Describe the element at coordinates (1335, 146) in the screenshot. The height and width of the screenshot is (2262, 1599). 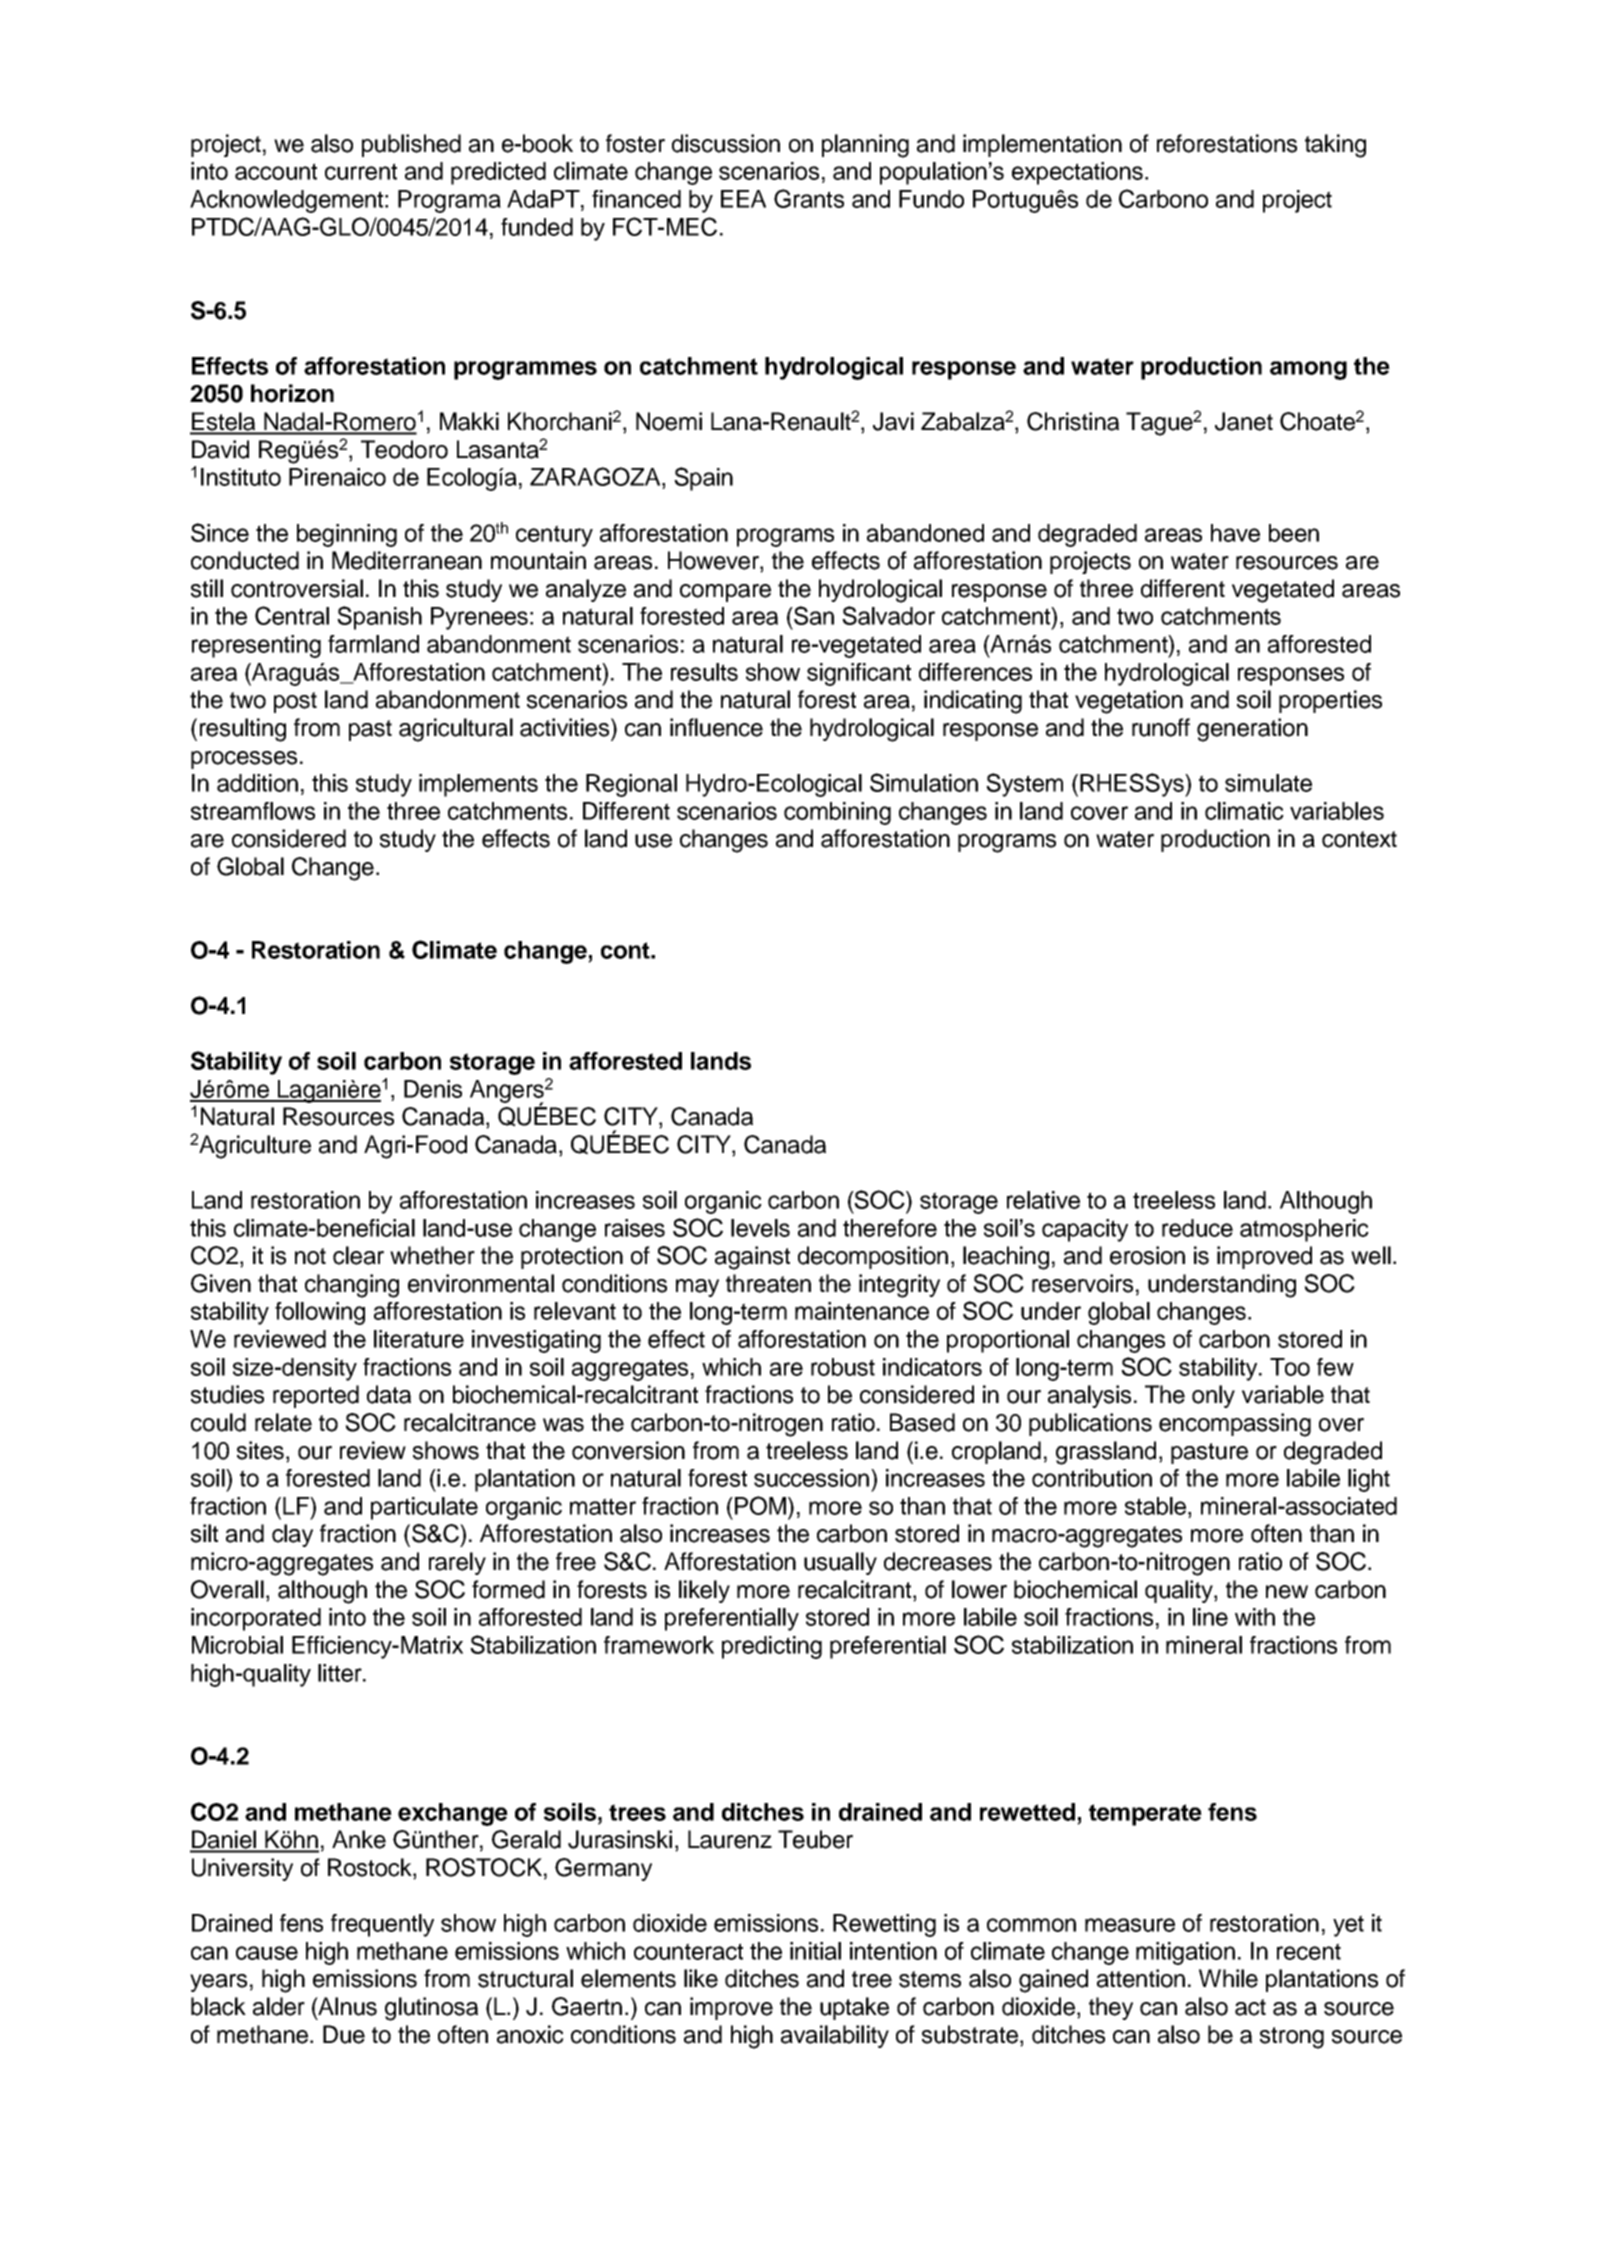
I see `taking` at that location.
